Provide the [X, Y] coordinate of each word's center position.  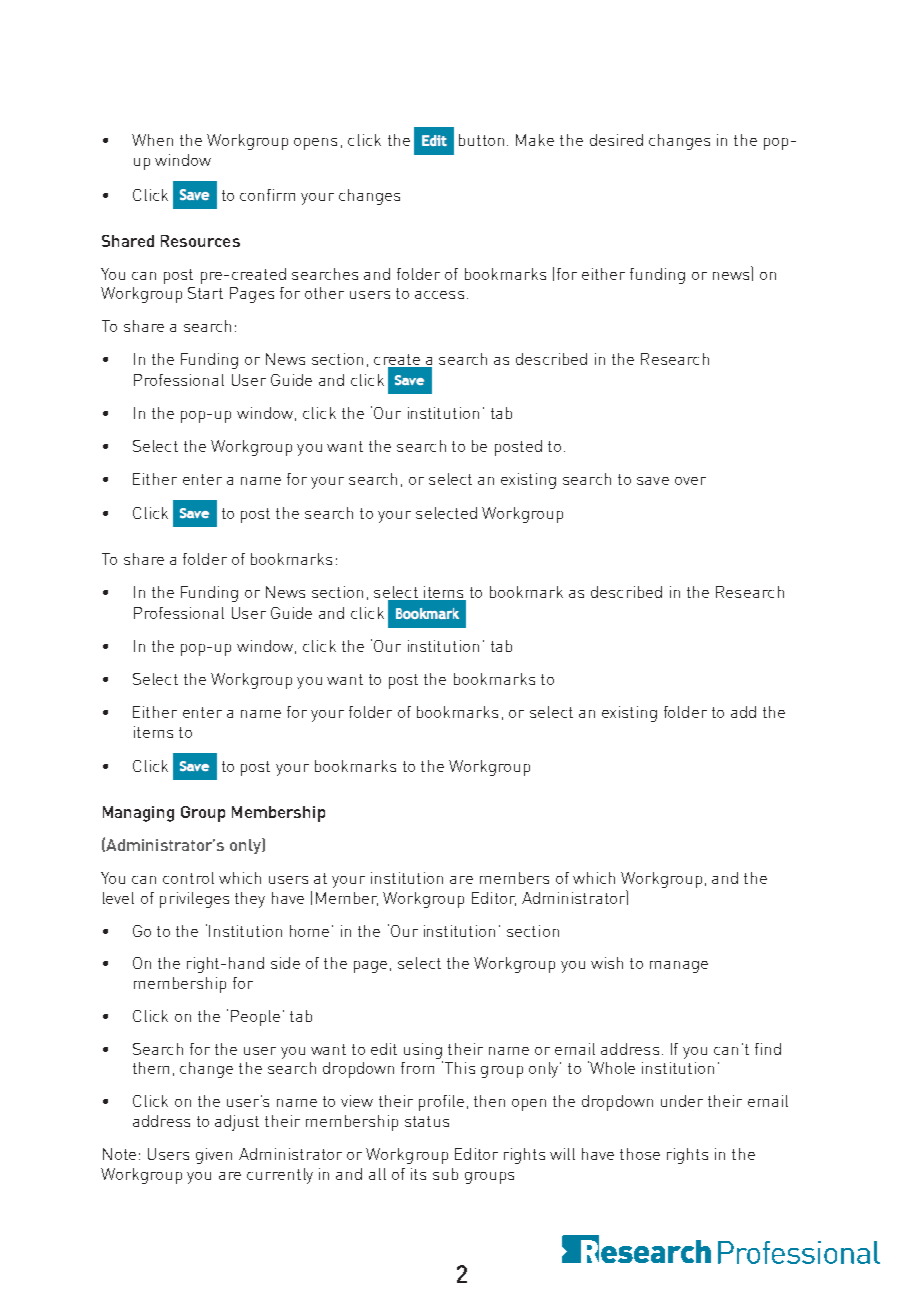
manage [679, 967]
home [309, 931]
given [214, 1156]
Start [205, 293]
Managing [138, 814]
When [152, 140]
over [690, 481]
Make [535, 140]
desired [616, 140]
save [653, 481]
